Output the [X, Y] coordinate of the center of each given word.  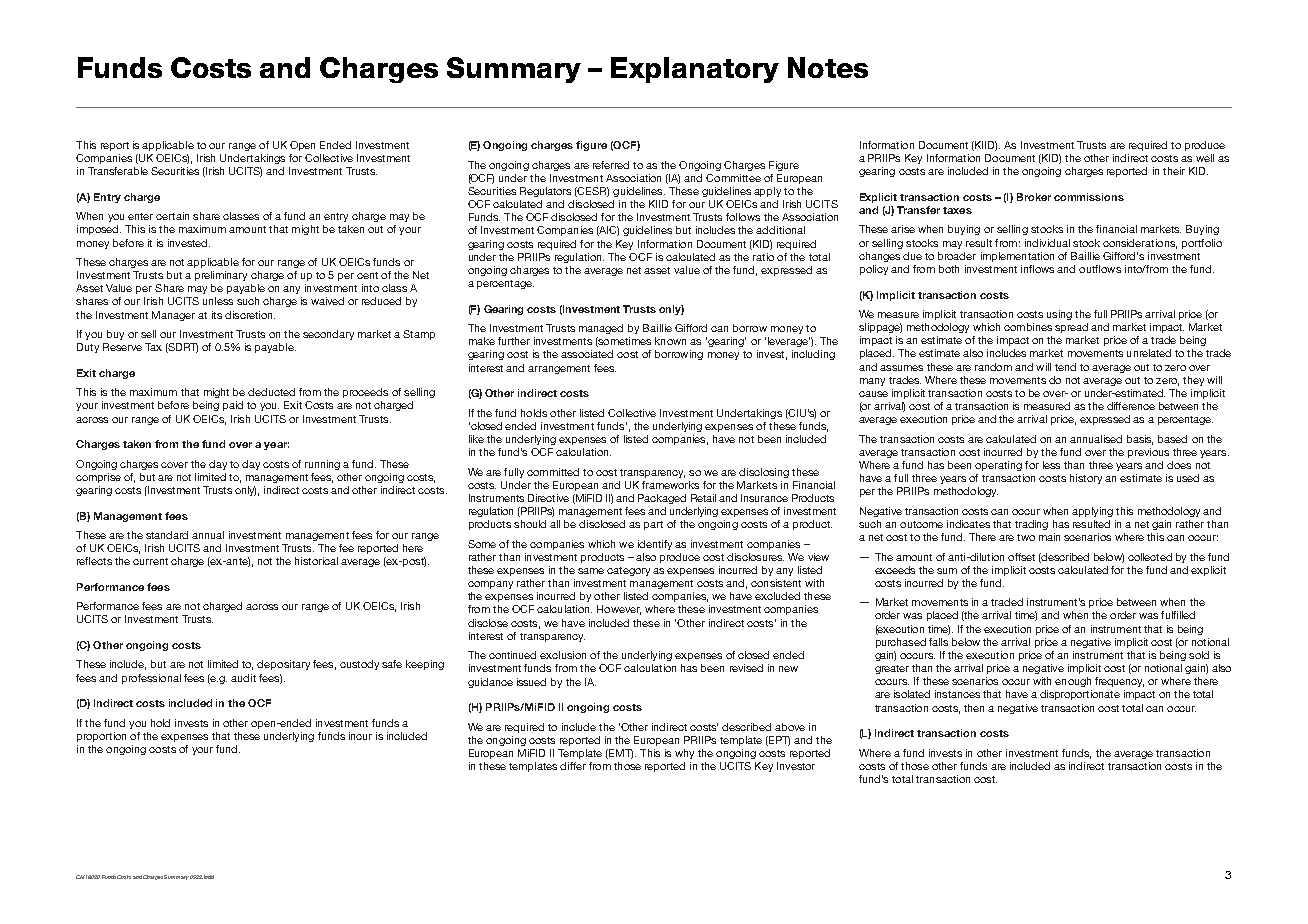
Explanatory [695, 70]
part [653, 525]
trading [1031, 525]
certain [172, 216]
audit [243, 678]
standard [167, 535]
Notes [828, 67]
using [1059, 315]
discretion [250, 315]
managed [601, 329]
